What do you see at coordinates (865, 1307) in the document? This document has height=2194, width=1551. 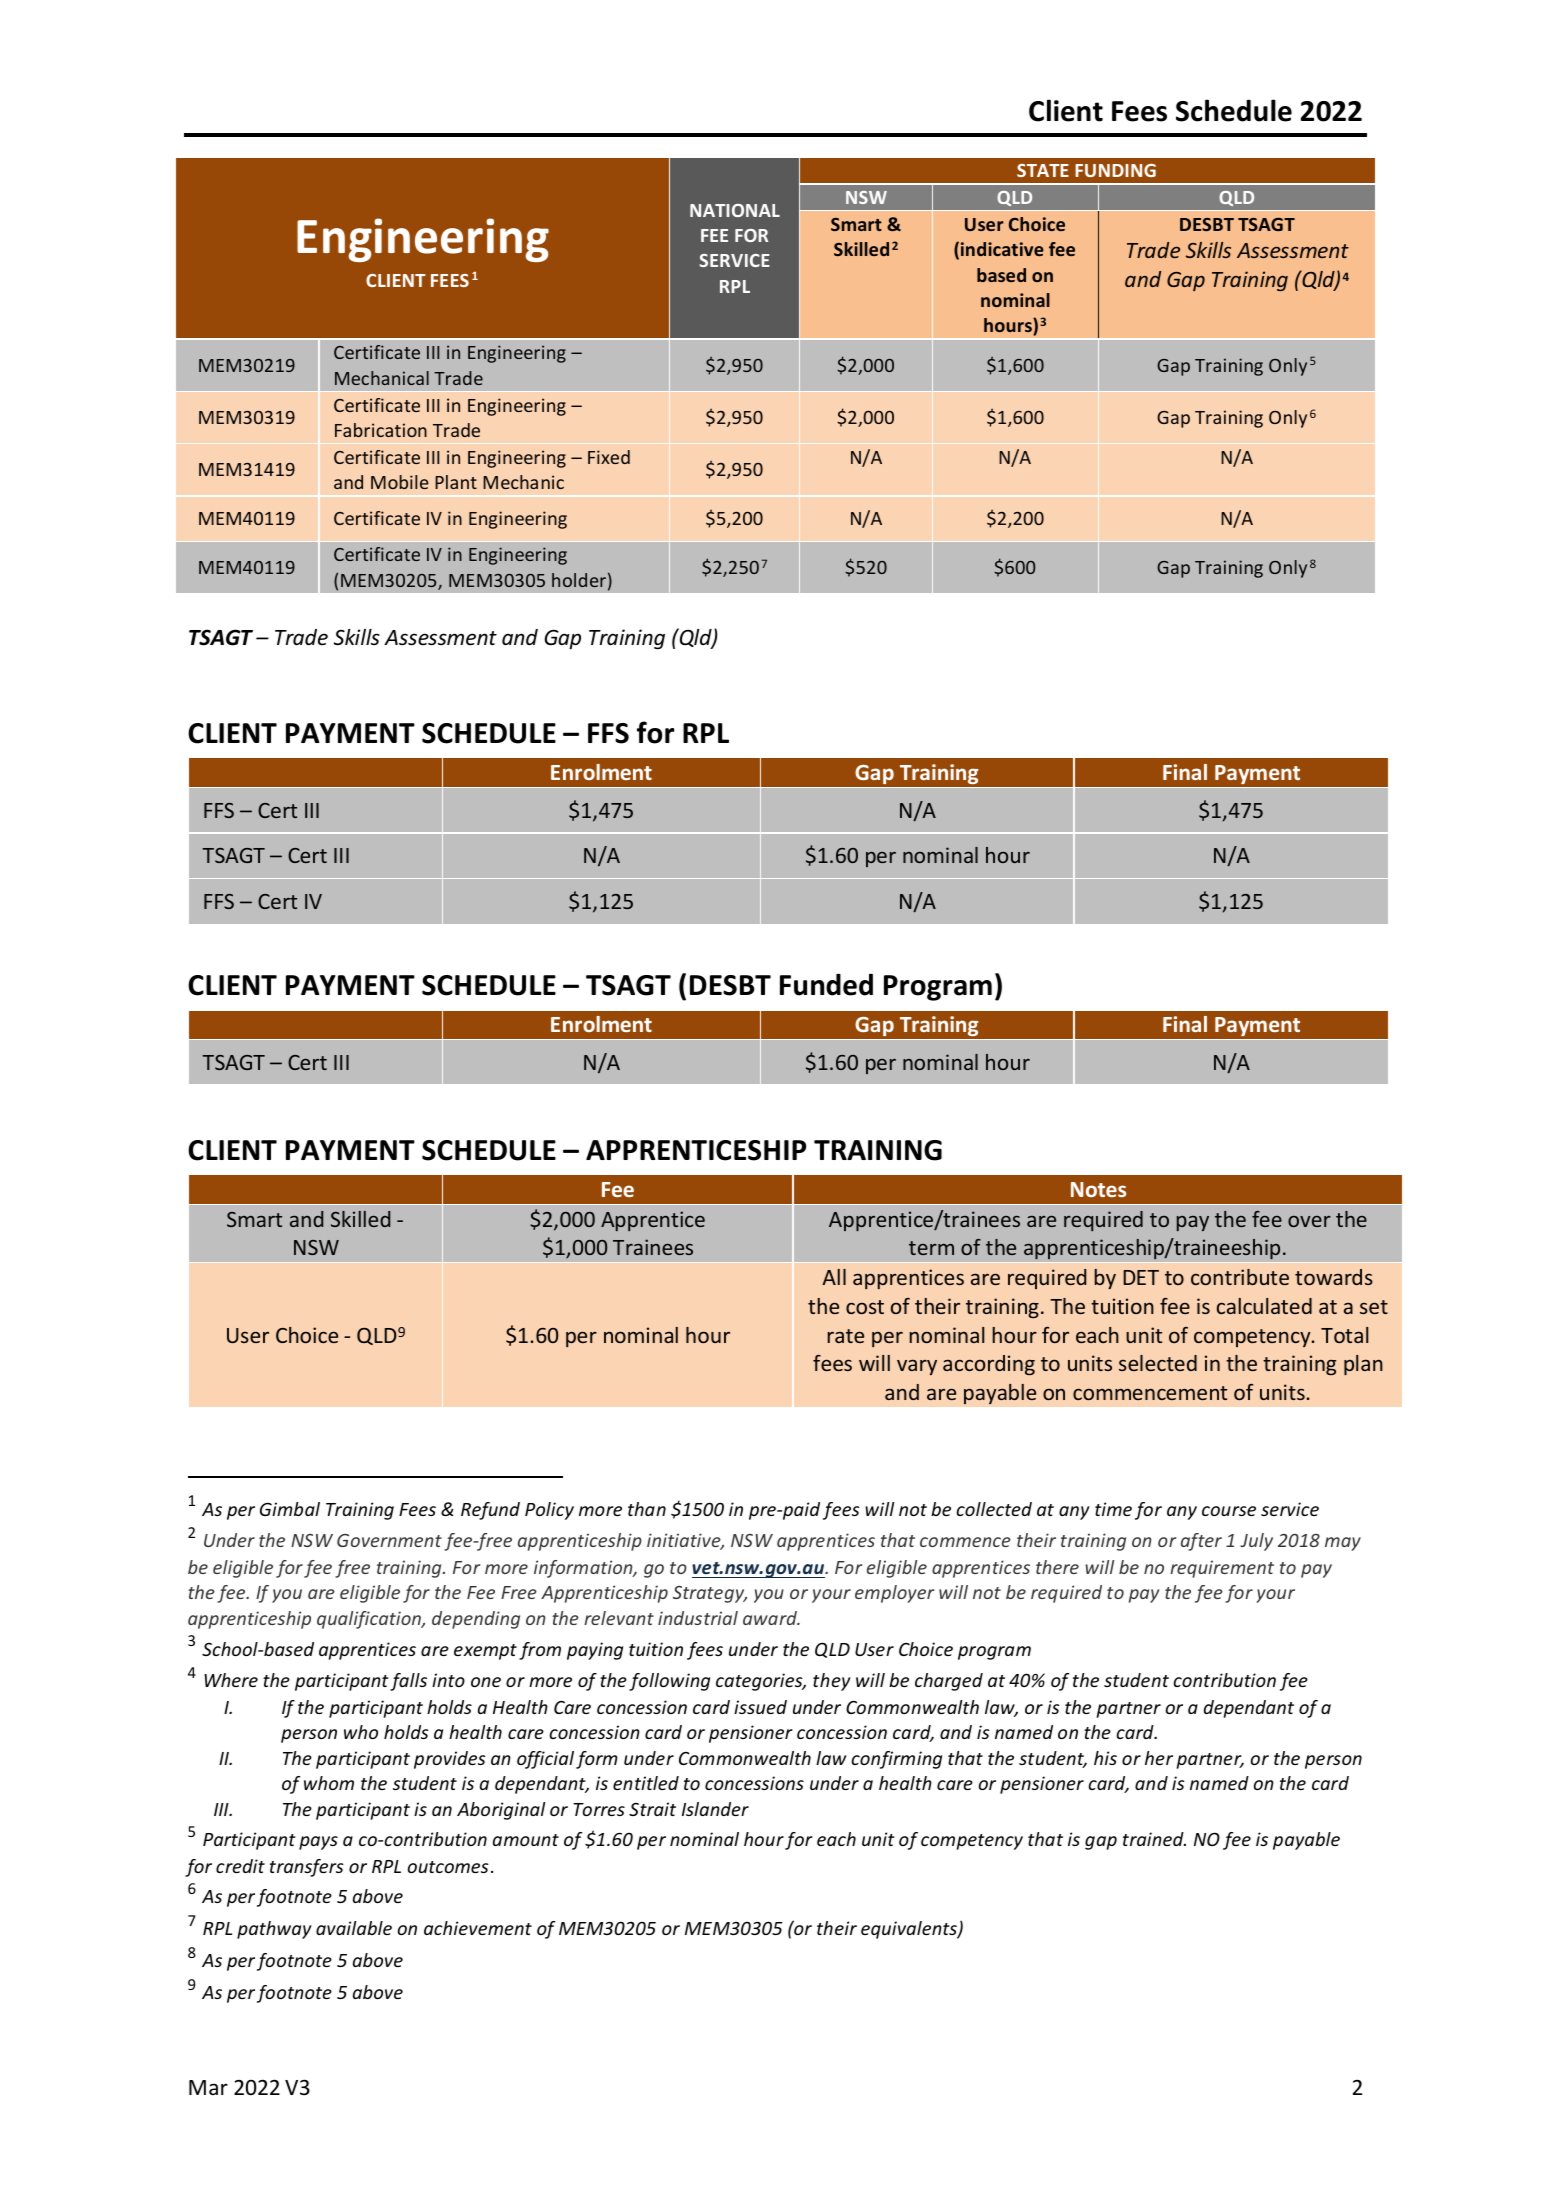 I see `cost` at bounding box center [865, 1307].
